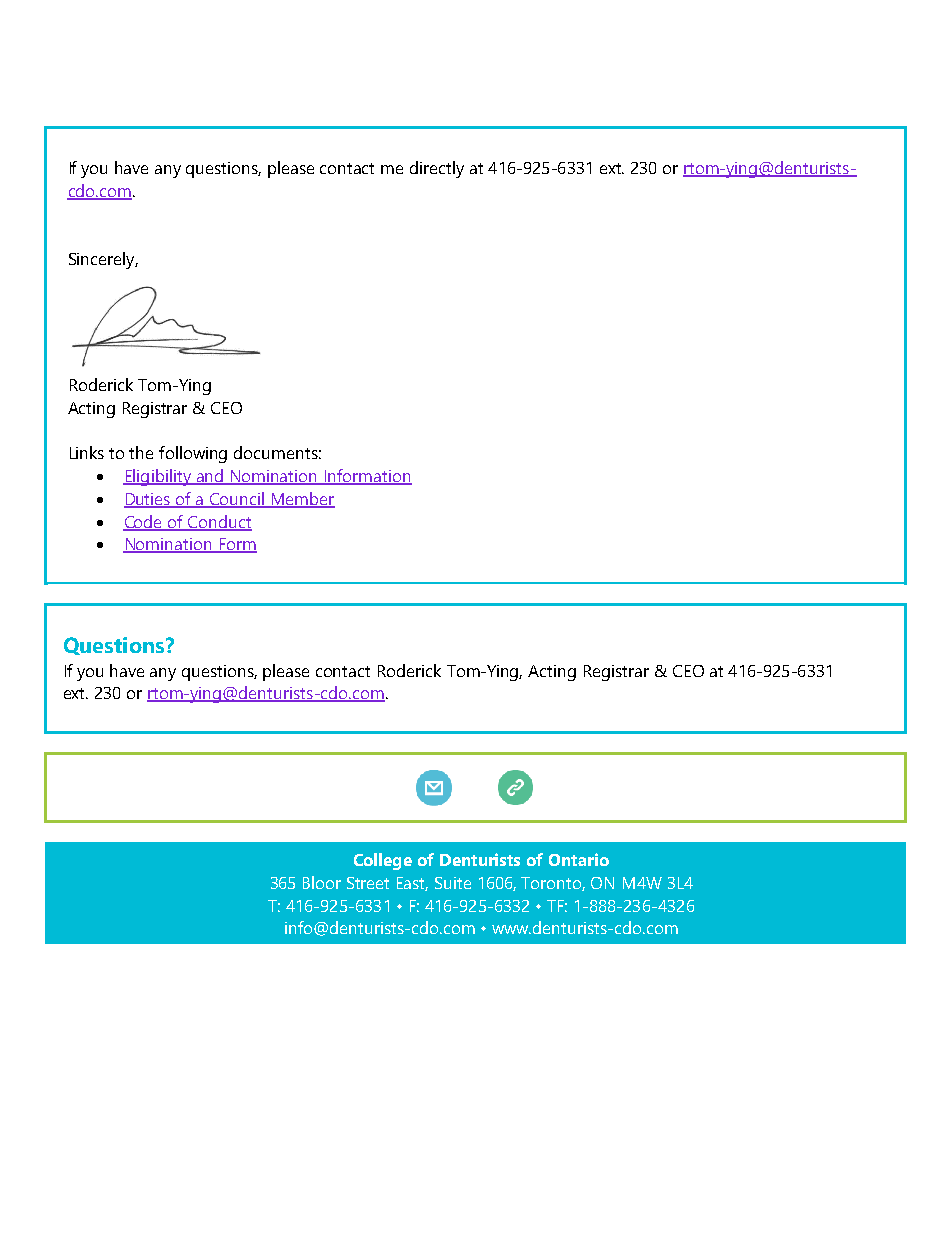  Describe the element at coordinates (141, 452) in the screenshot. I see `the` at that location.
